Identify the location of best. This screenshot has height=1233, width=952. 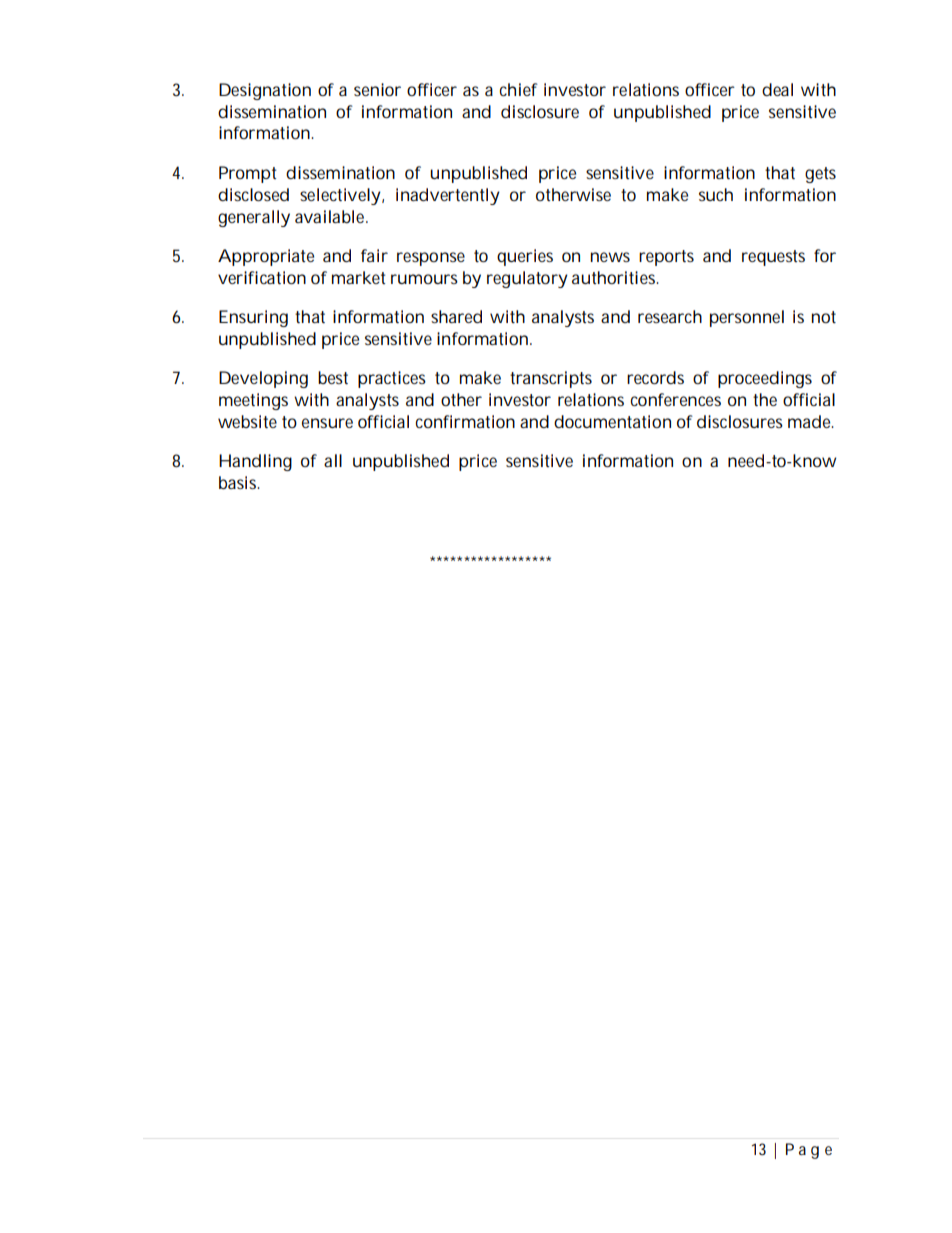
(333, 377).
